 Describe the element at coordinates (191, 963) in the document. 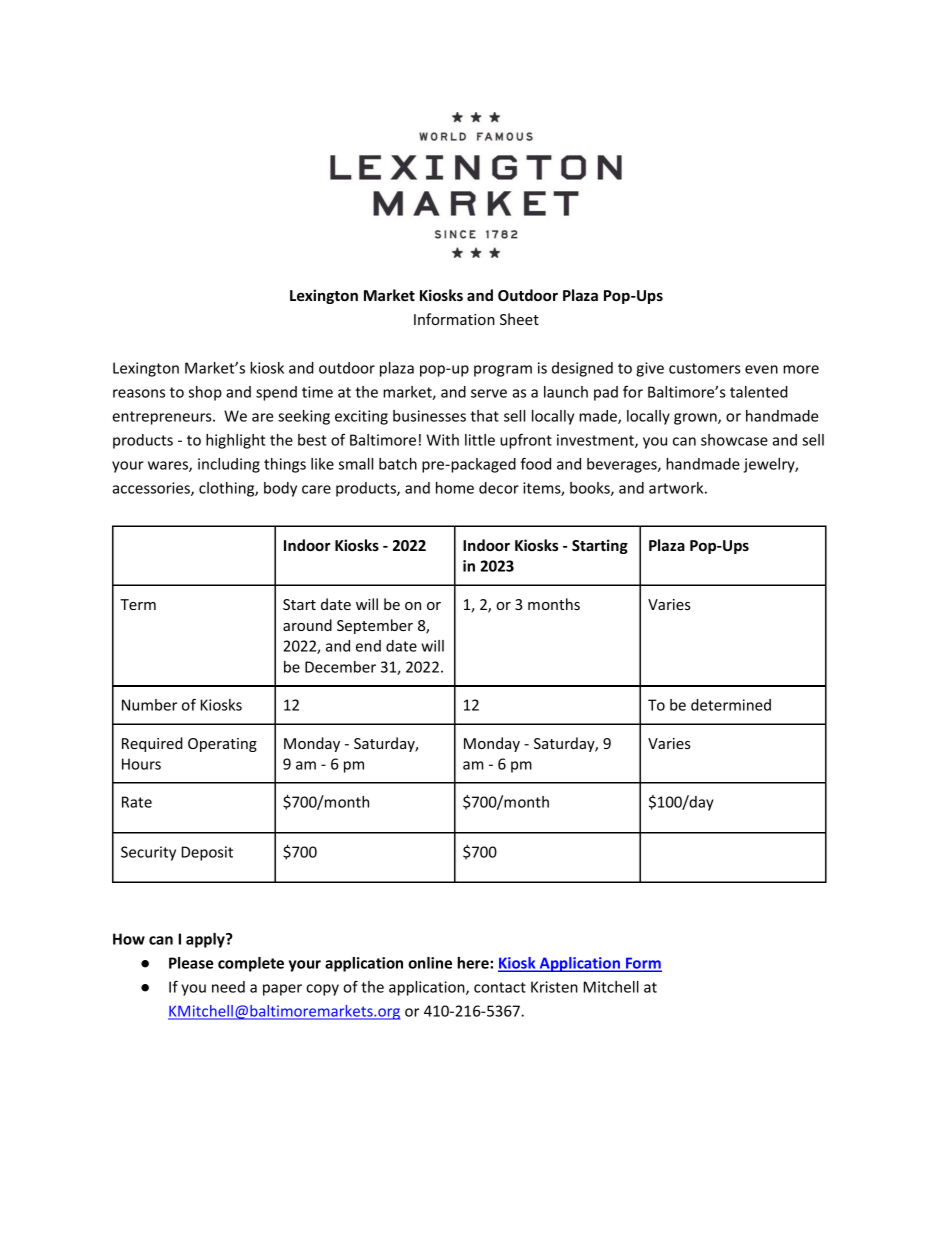

I see `Please` at that location.
